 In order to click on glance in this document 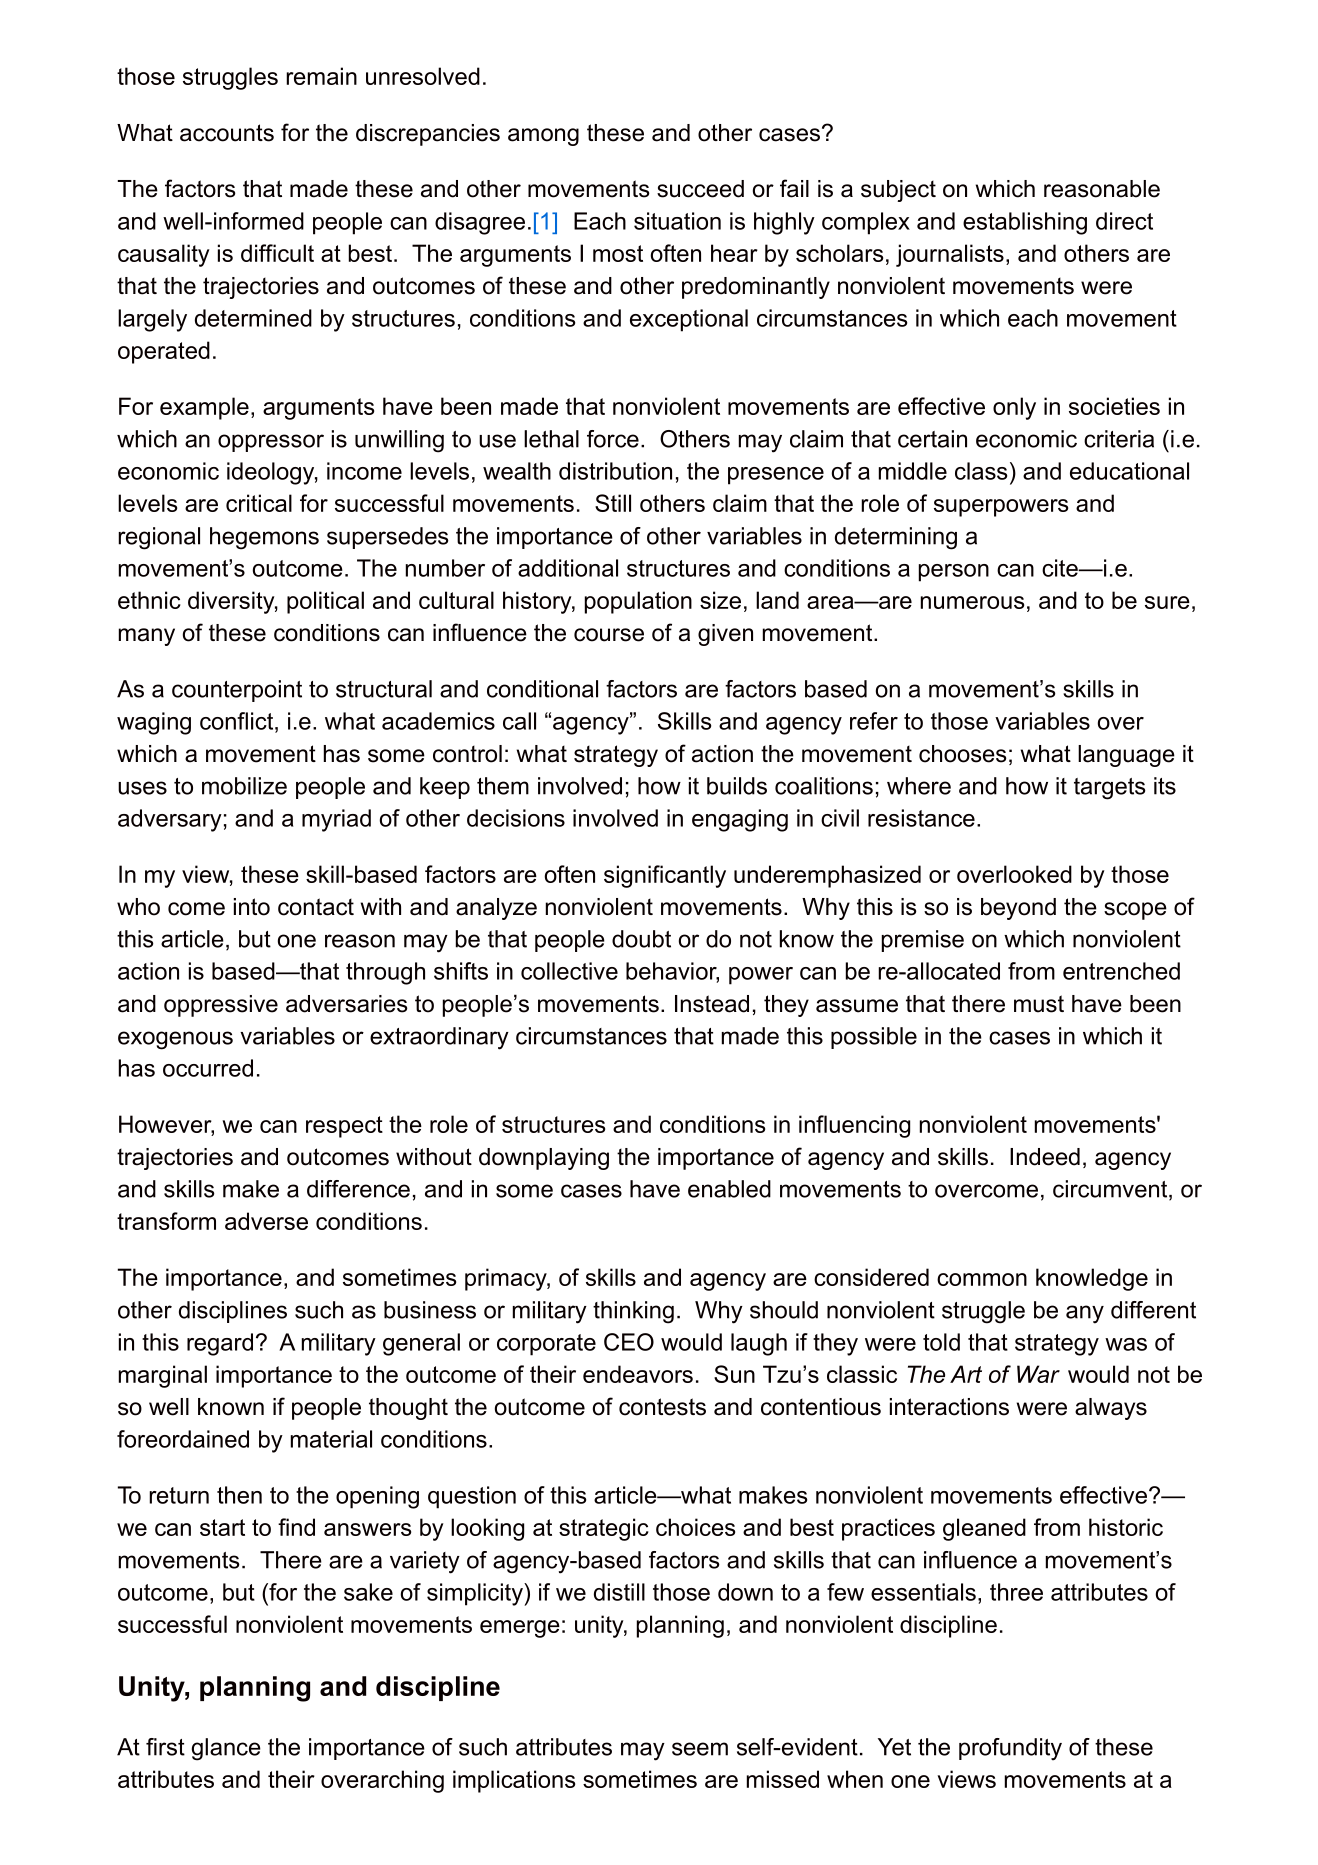, I will do `click(226, 1749)`.
